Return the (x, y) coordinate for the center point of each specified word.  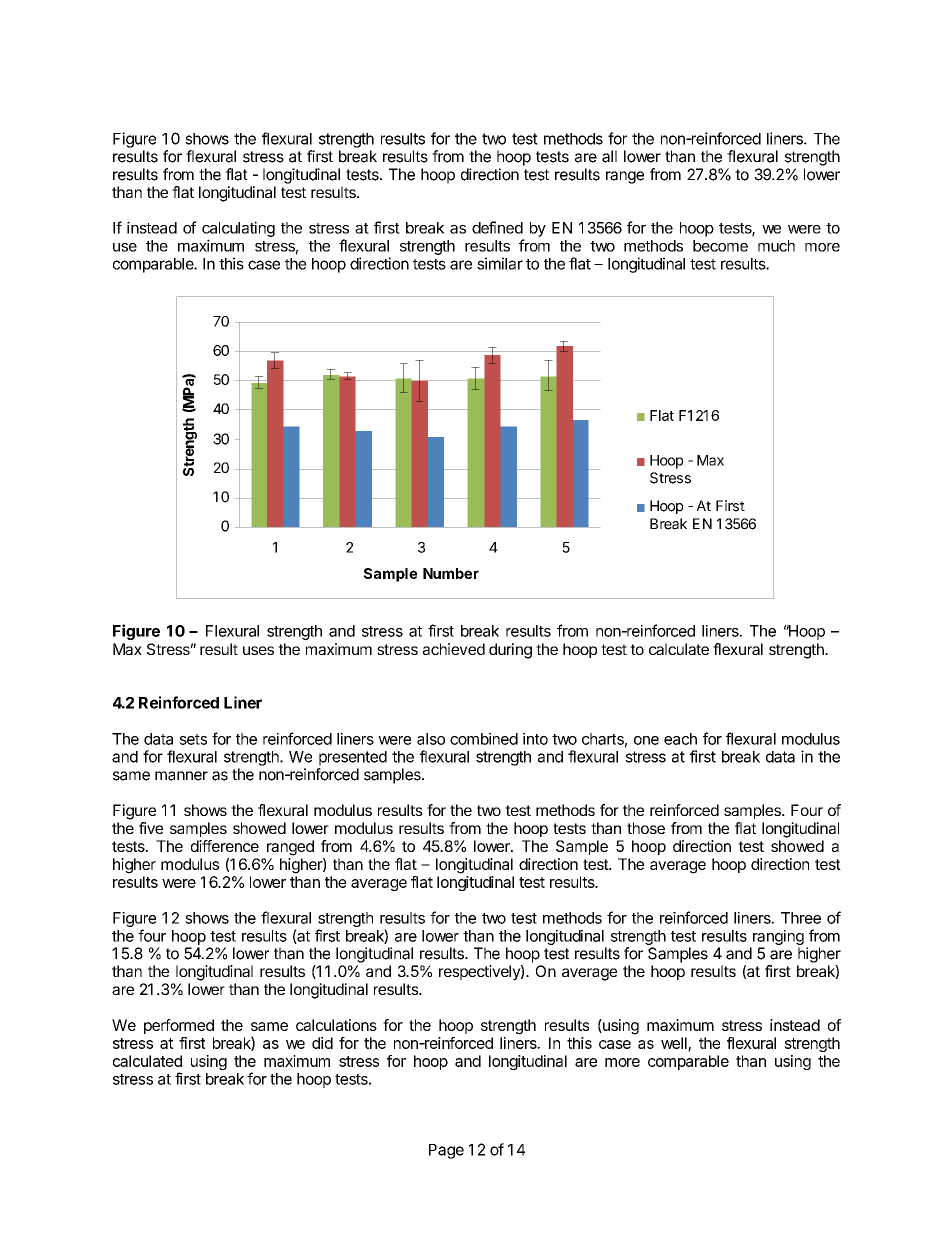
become (720, 246)
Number (451, 573)
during (510, 651)
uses (258, 650)
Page (446, 1151)
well (675, 1044)
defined (497, 227)
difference (225, 846)
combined (484, 739)
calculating (238, 229)
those (646, 828)
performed (179, 1026)
